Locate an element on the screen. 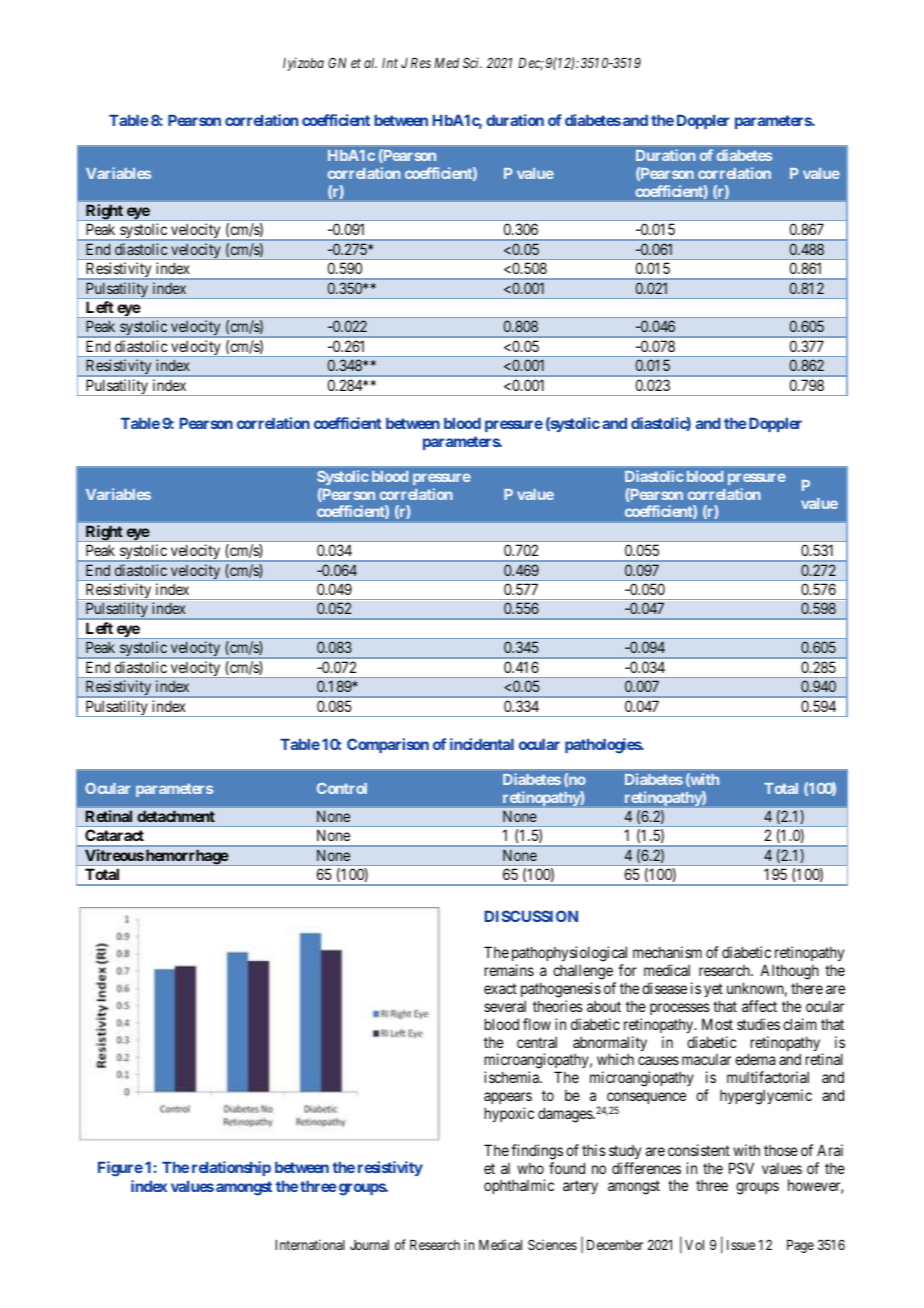  yet is located at coordinates (713, 990).
